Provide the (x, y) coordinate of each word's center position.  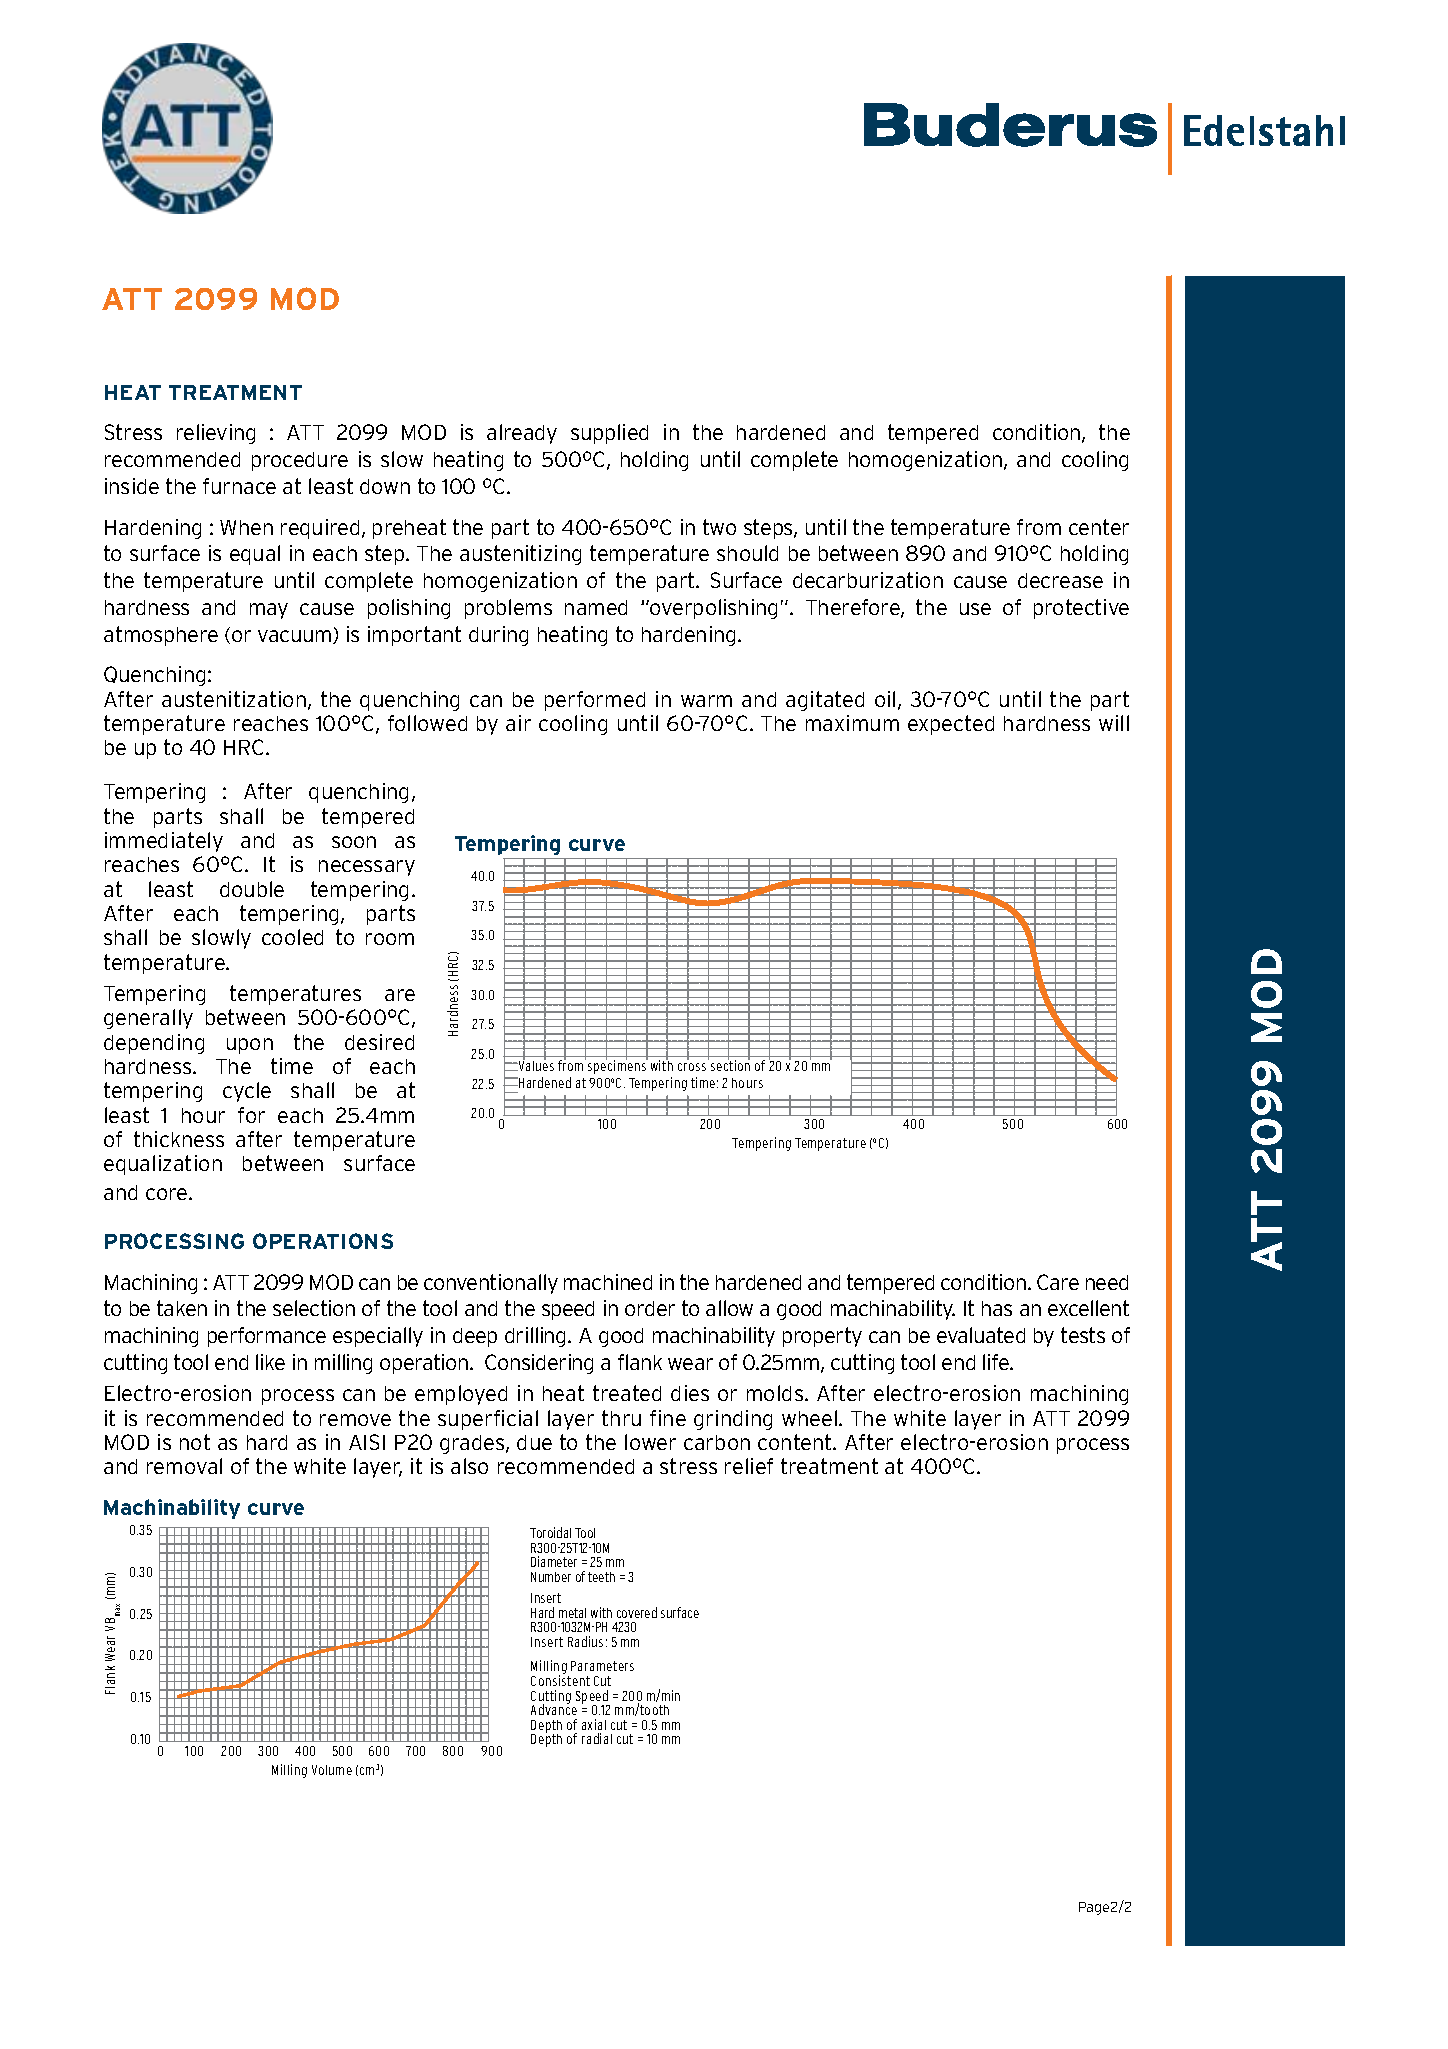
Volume (332, 1770)
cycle (247, 1092)
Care (1058, 1282)
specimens (618, 1066)
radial (597, 1738)
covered (637, 1612)
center (1099, 527)
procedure (300, 461)
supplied (609, 434)
